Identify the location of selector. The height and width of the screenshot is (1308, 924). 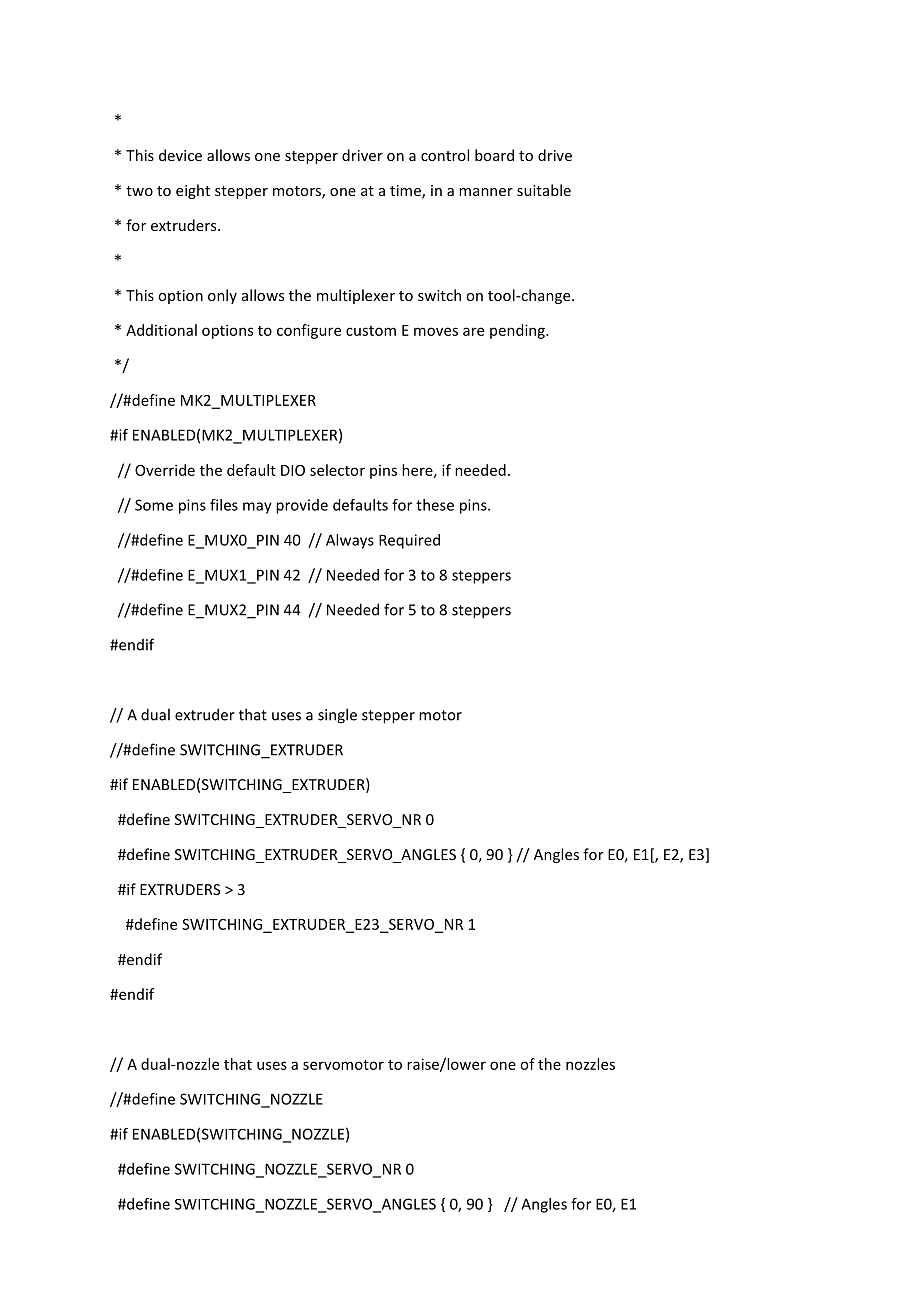
(337, 470).
